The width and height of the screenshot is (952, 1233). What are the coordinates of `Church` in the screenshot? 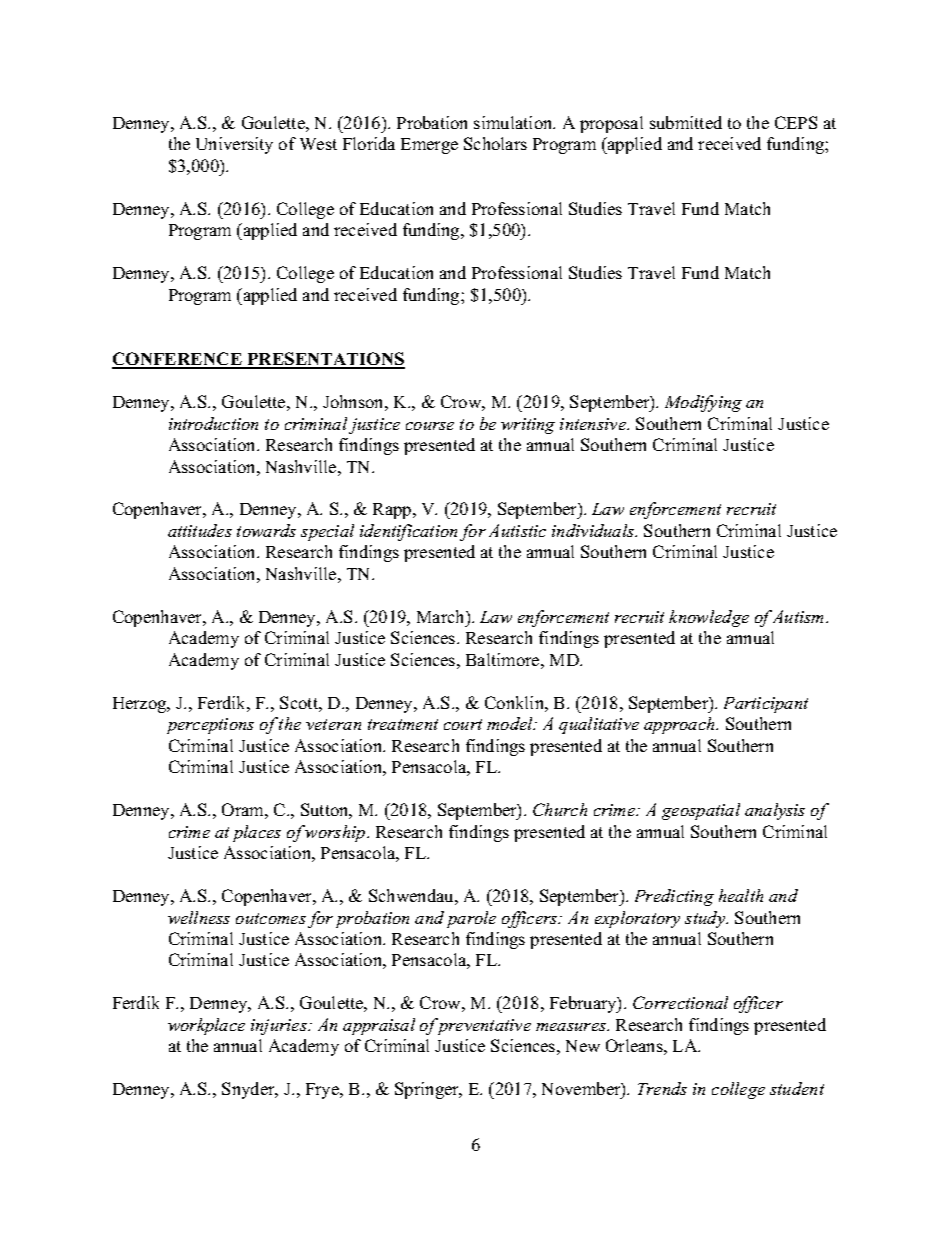 It's located at (560, 809).
